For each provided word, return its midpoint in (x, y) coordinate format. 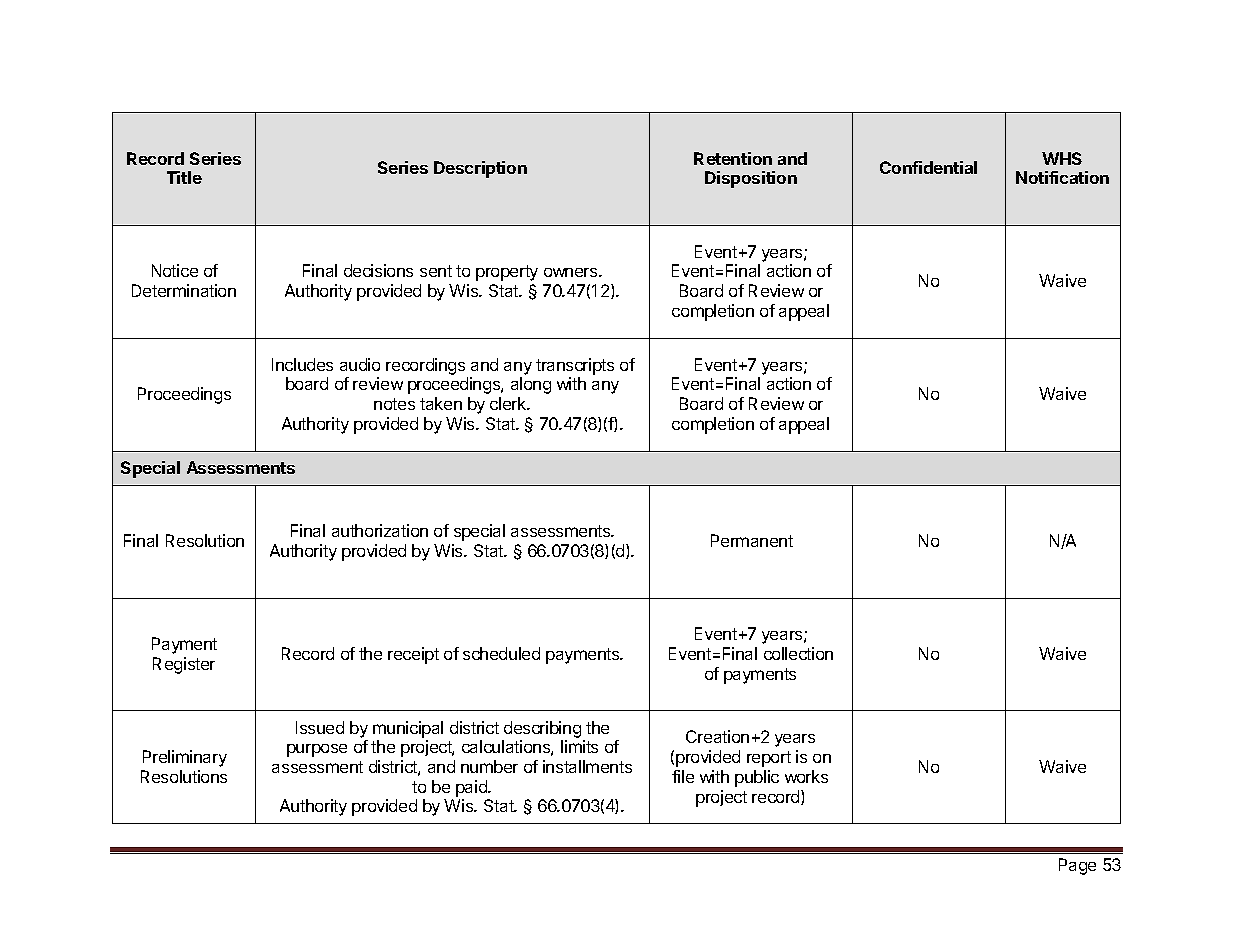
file (683, 776)
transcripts (575, 366)
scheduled (501, 653)
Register (184, 665)
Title (184, 177)
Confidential (928, 167)
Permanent (752, 540)
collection (798, 653)
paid (472, 788)
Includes (302, 364)
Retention (733, 158)
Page (1077, 866)
